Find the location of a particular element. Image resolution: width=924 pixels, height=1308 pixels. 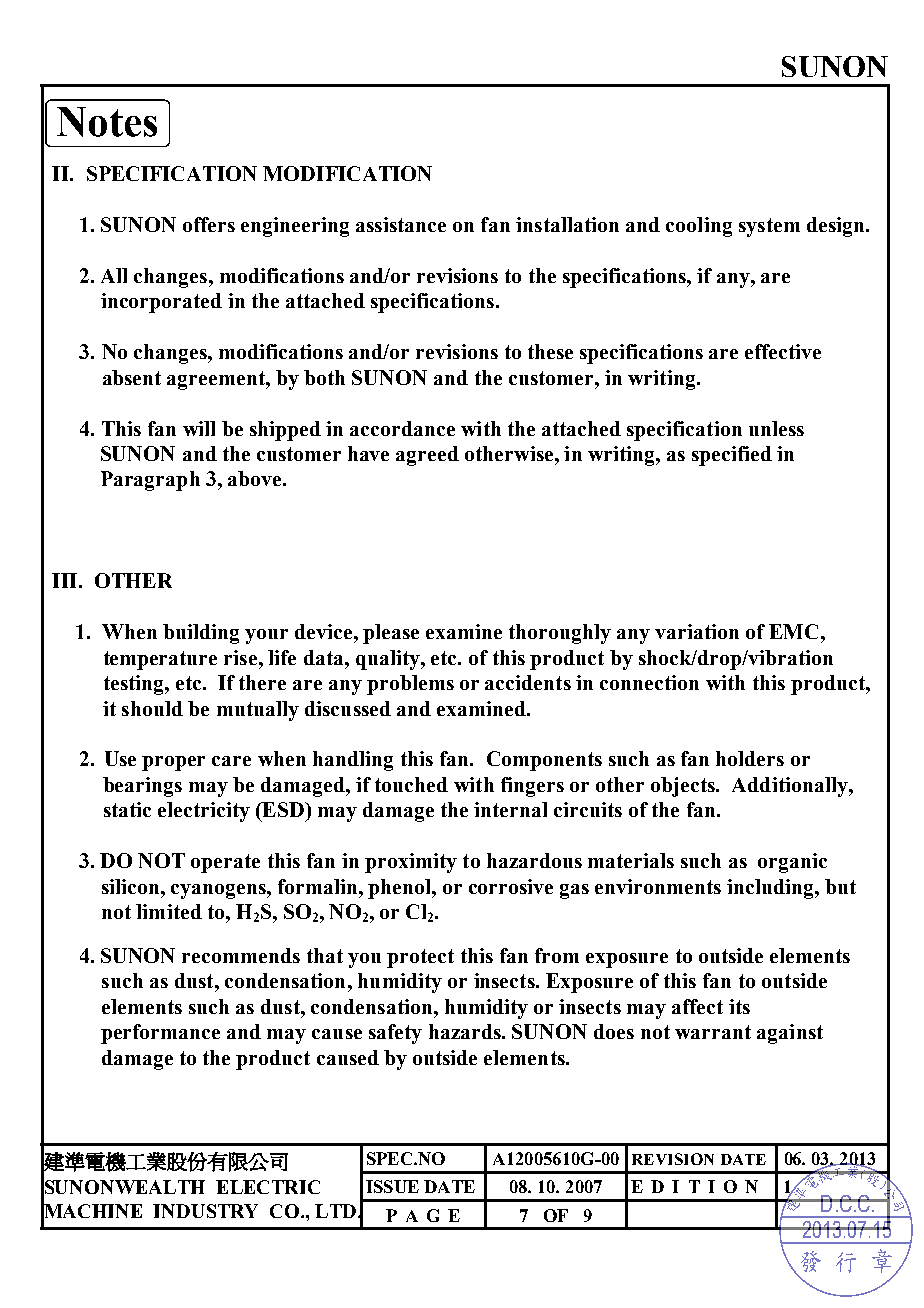

offers is located at coordinates (209, 224).
